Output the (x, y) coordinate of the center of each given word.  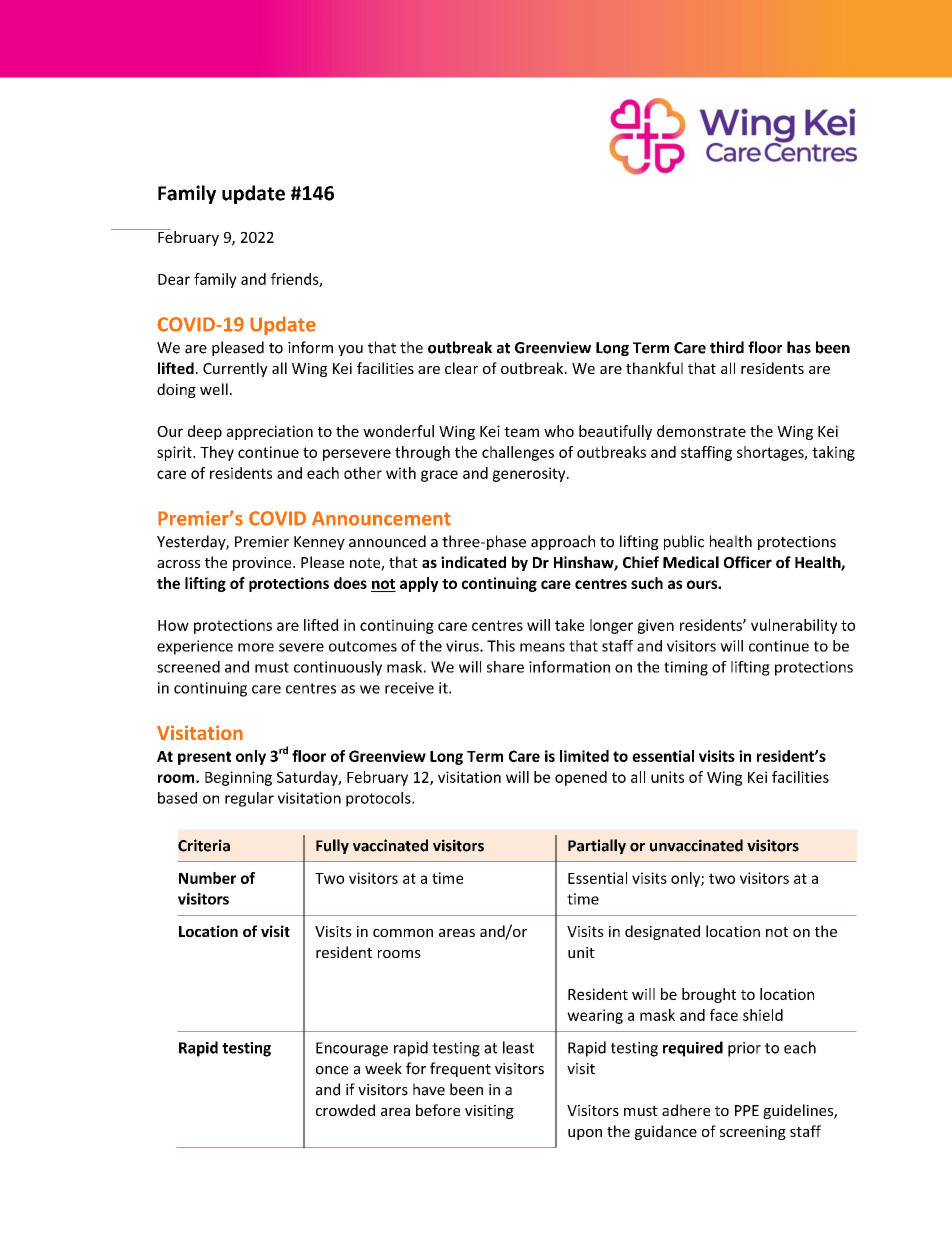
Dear (174, 279)
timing (686, 668)
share (505, 667)
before (438, 1110)
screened (188, 667)
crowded (345, 1110)
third (727, 347)
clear (461, 368)
